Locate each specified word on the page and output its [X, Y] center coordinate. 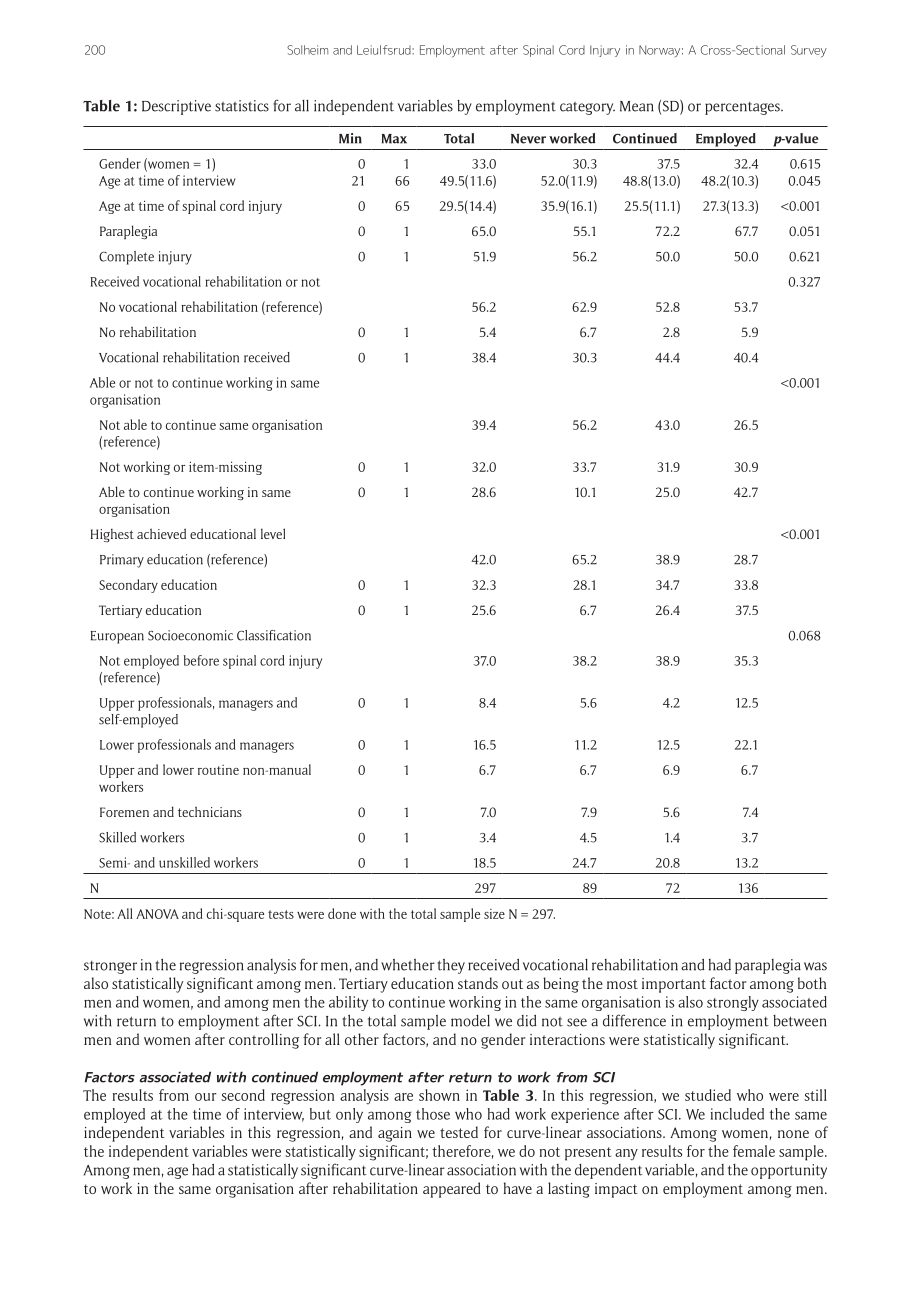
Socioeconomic [190, 635]
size [494, 914]
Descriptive [176, 107]
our [206, 1097]
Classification [274, 635]
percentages [743, 108]
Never [528, 139]
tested [459, 1132]
